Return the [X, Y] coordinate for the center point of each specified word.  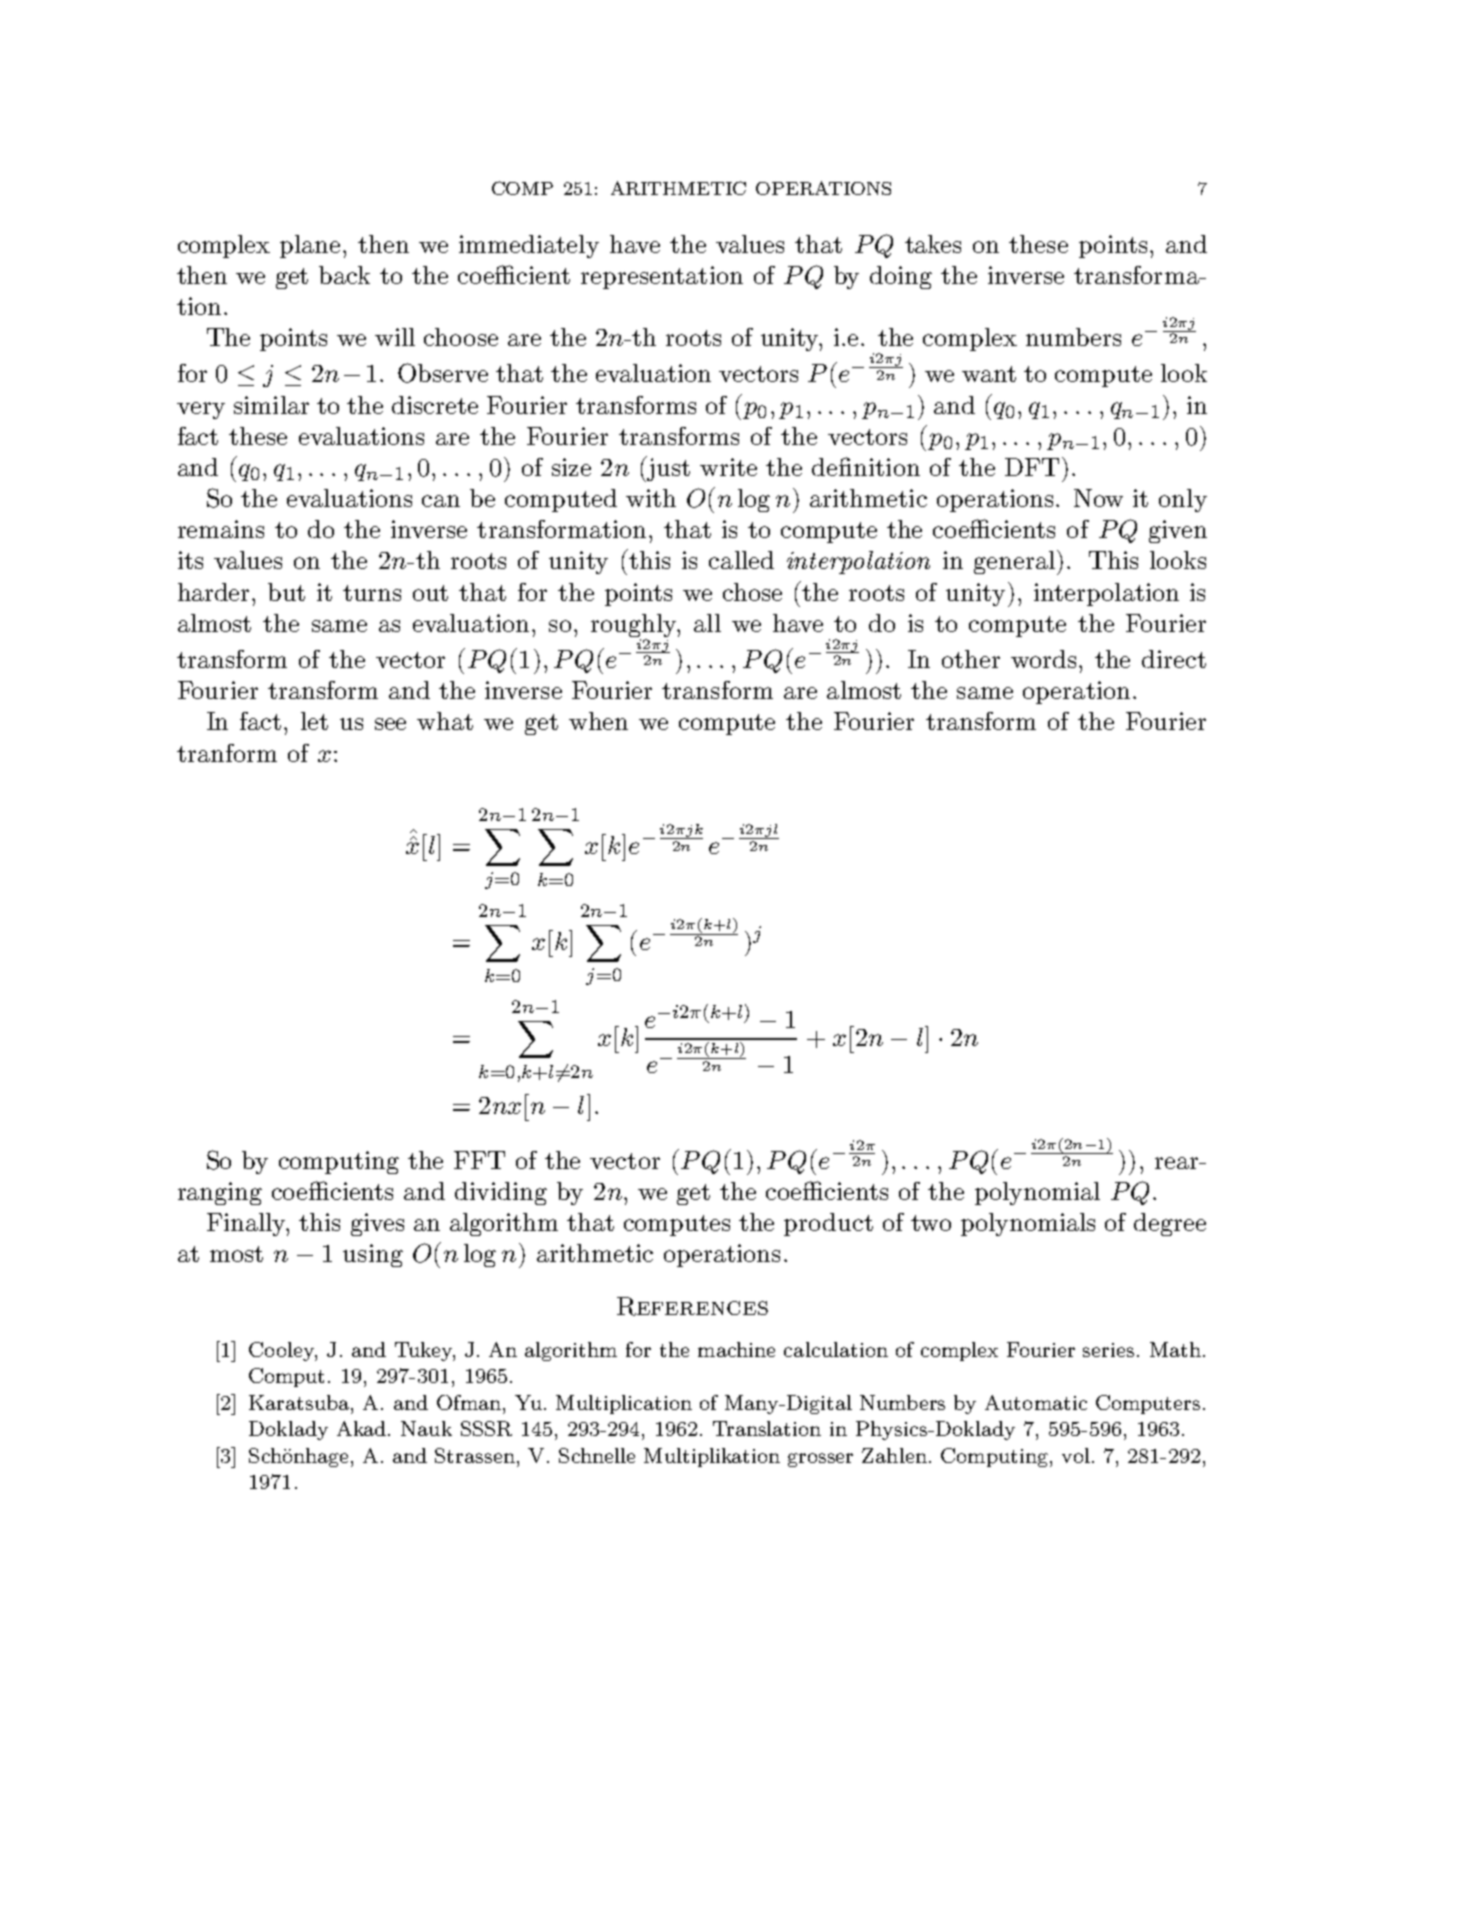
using [373, 1255]
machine [736, 1349]
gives [377, 1224]
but [286, 592]
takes [933, 244]
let [314, 721]
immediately [529, 246]
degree [1170, 1224]
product [828, 1224]
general [1014, 562]
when [598, 721]
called [741, 560]
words [1043, 659]
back [344, 275]
